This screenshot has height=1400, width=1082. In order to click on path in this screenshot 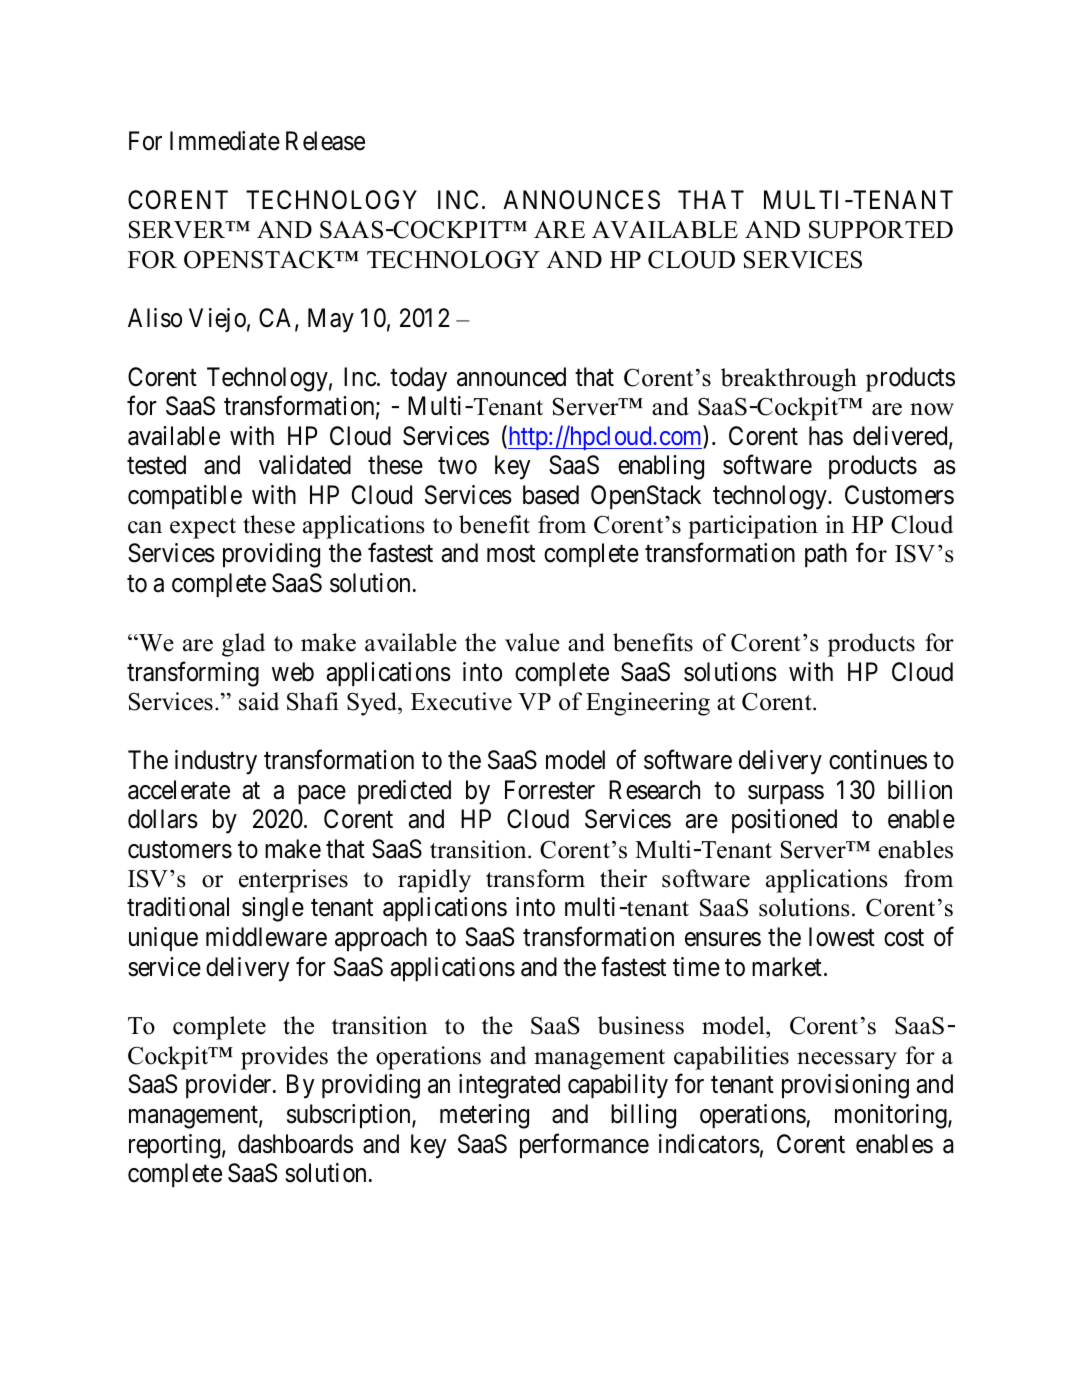, I will do `click(826, 555)`.
